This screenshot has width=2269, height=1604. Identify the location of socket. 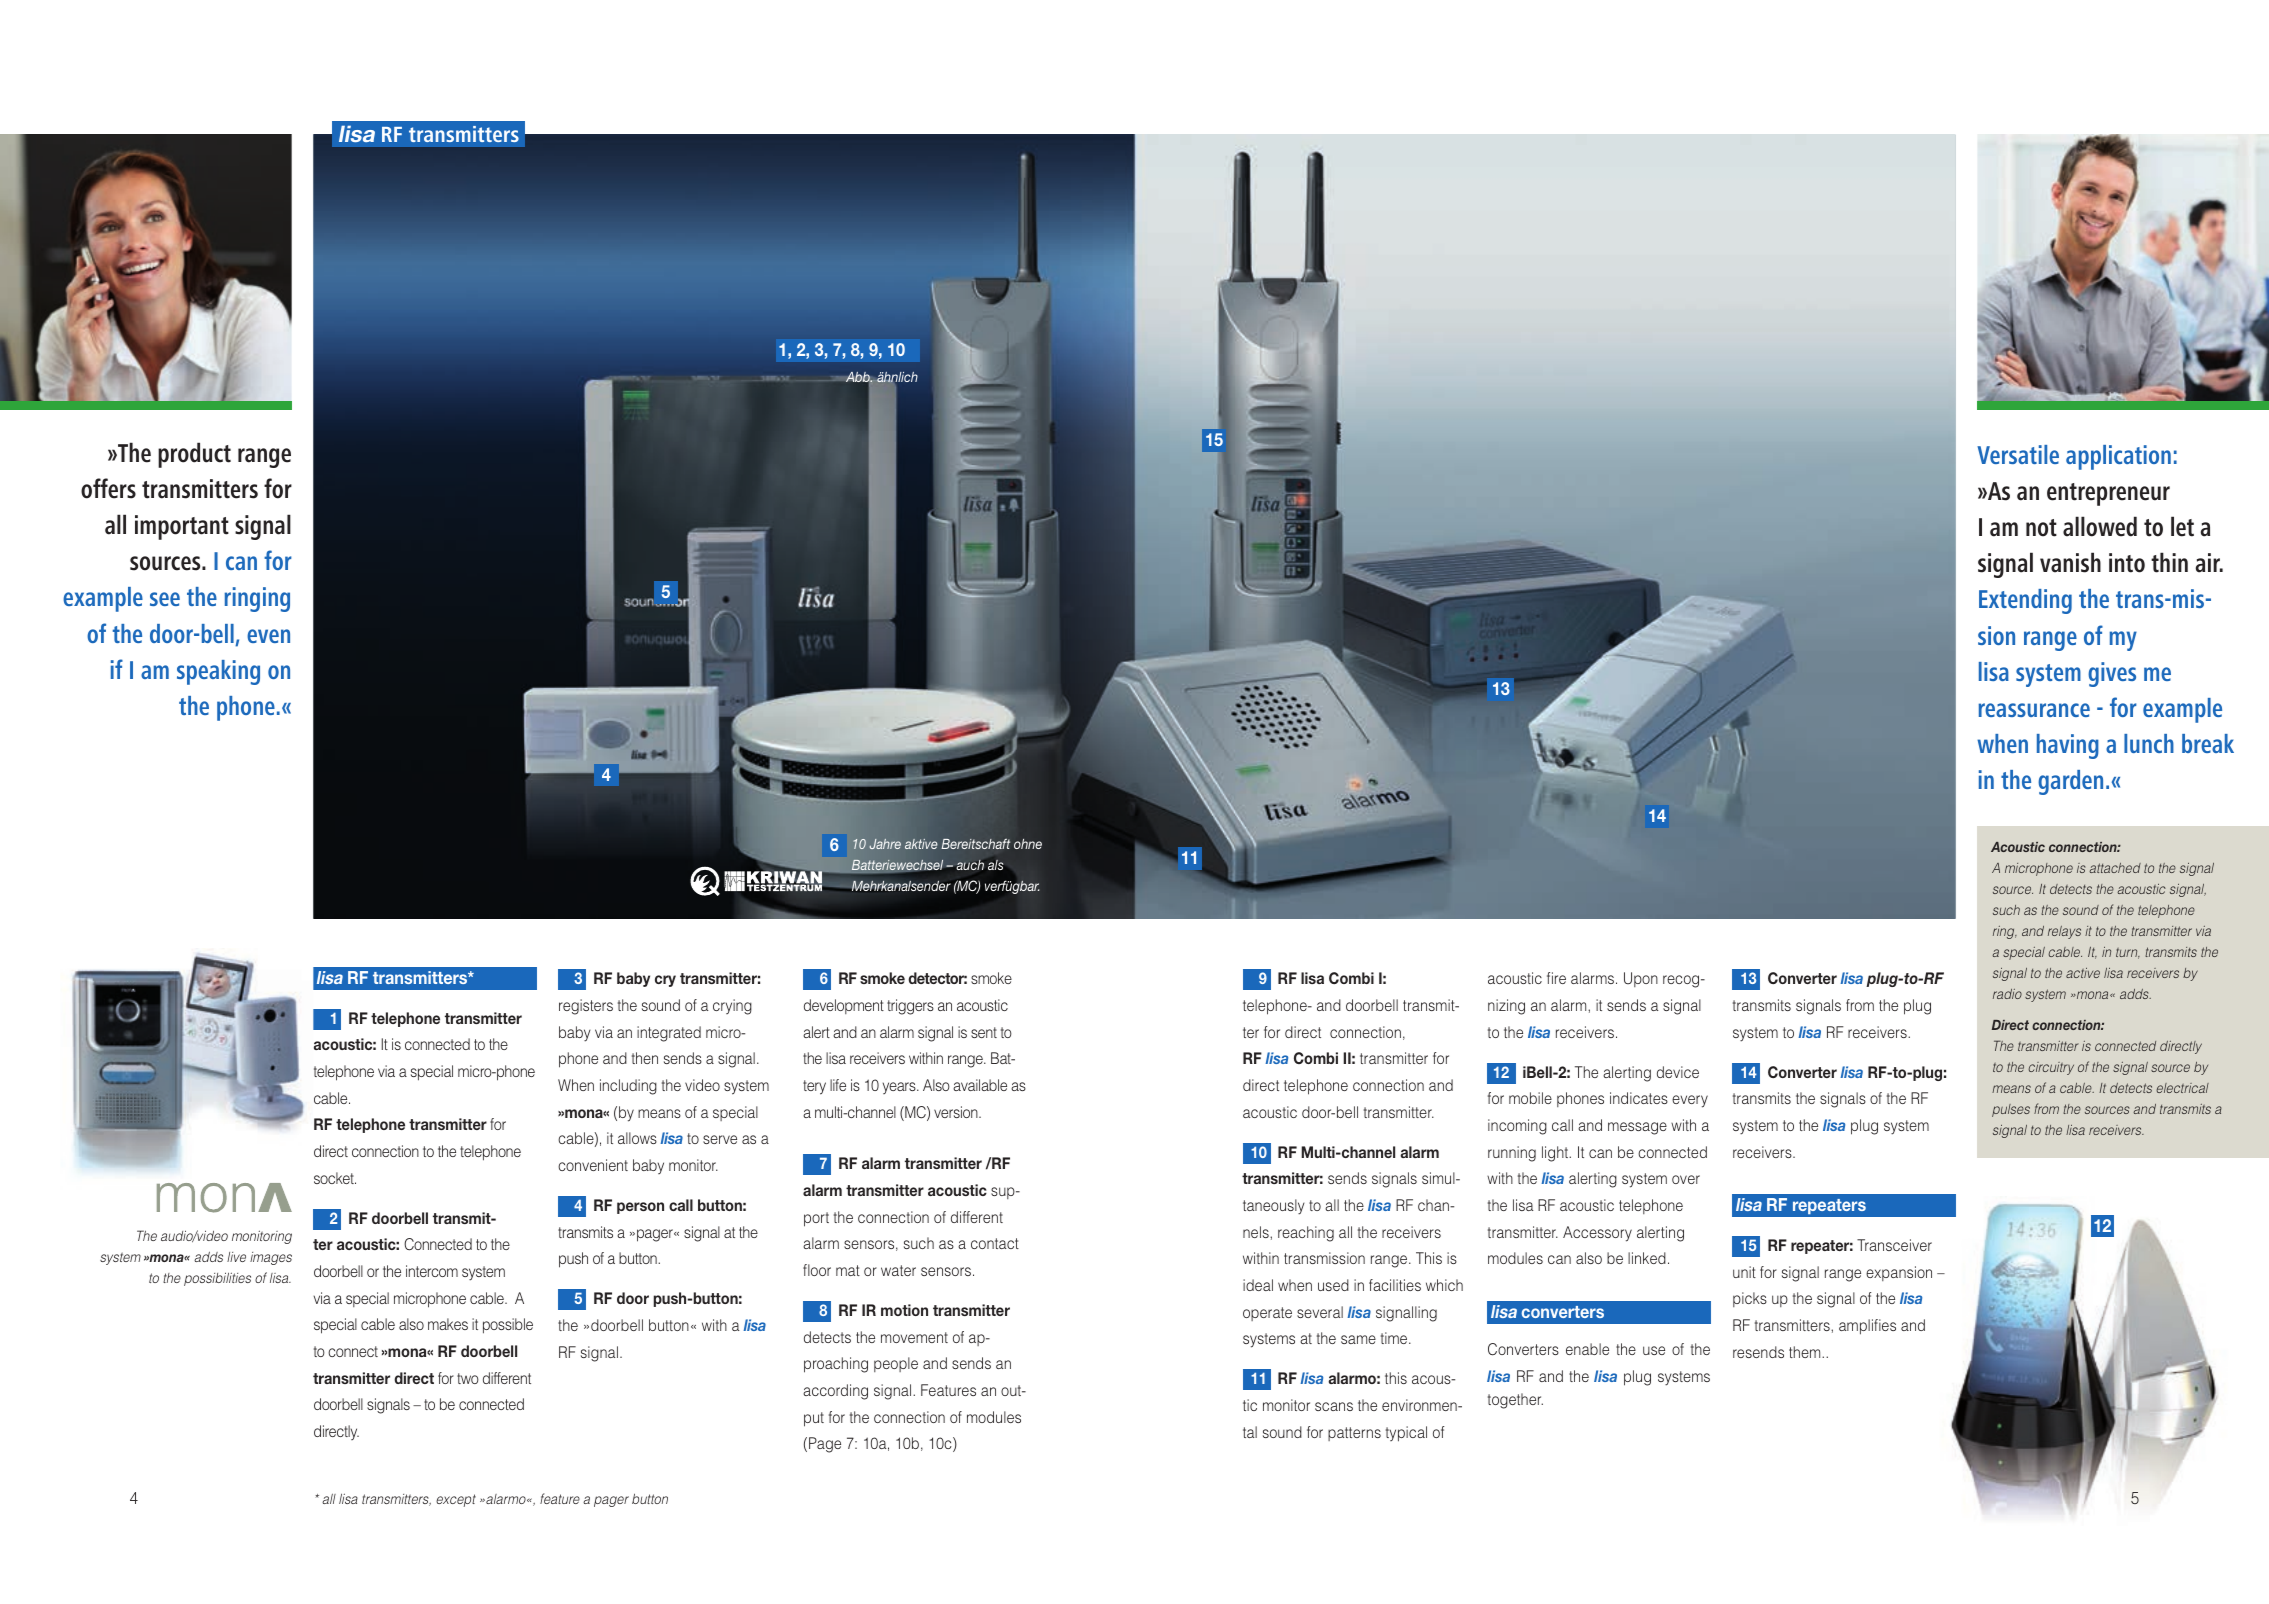
(335, 1178).
